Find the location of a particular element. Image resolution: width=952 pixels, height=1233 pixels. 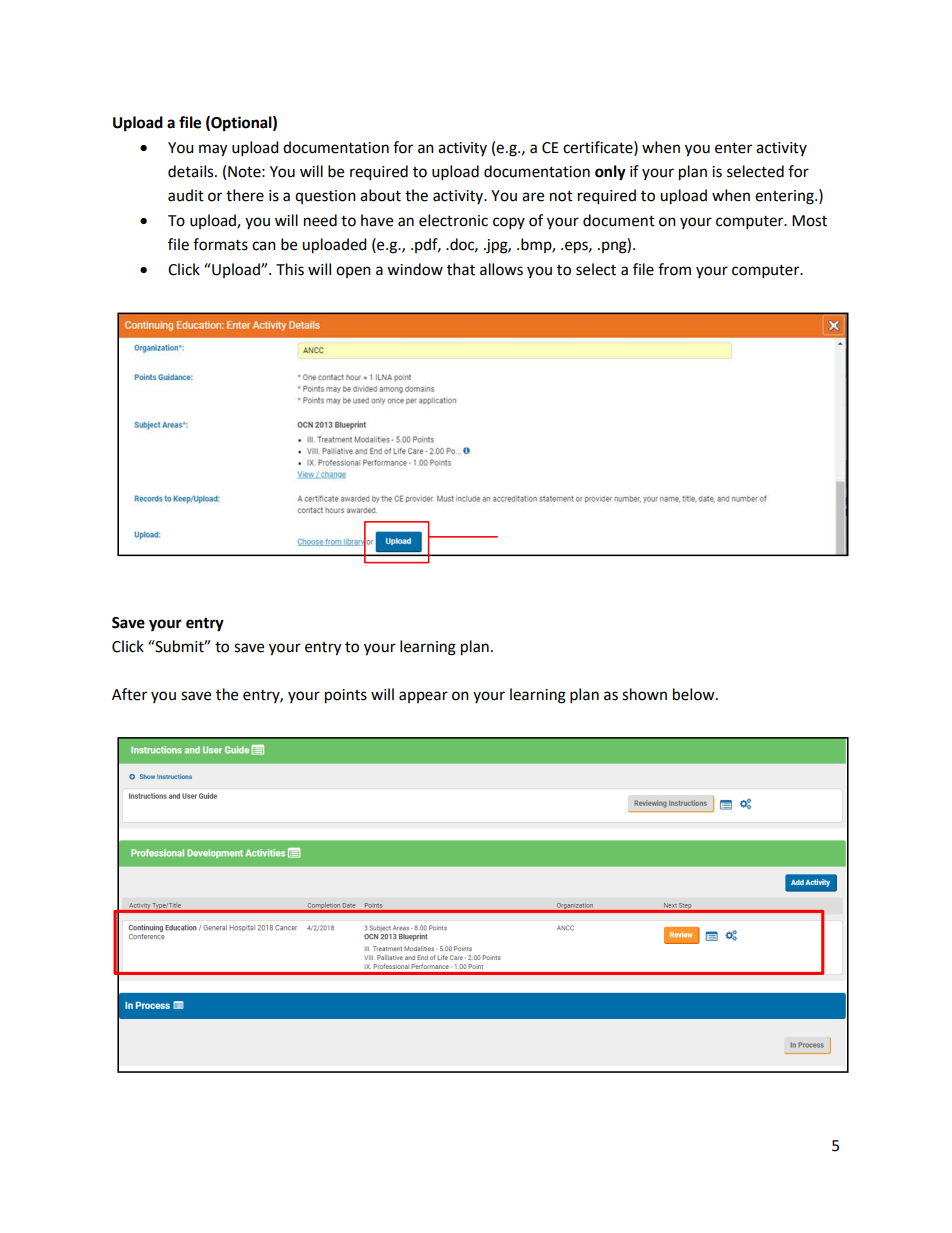

that is located at coordinates (461, 269).
